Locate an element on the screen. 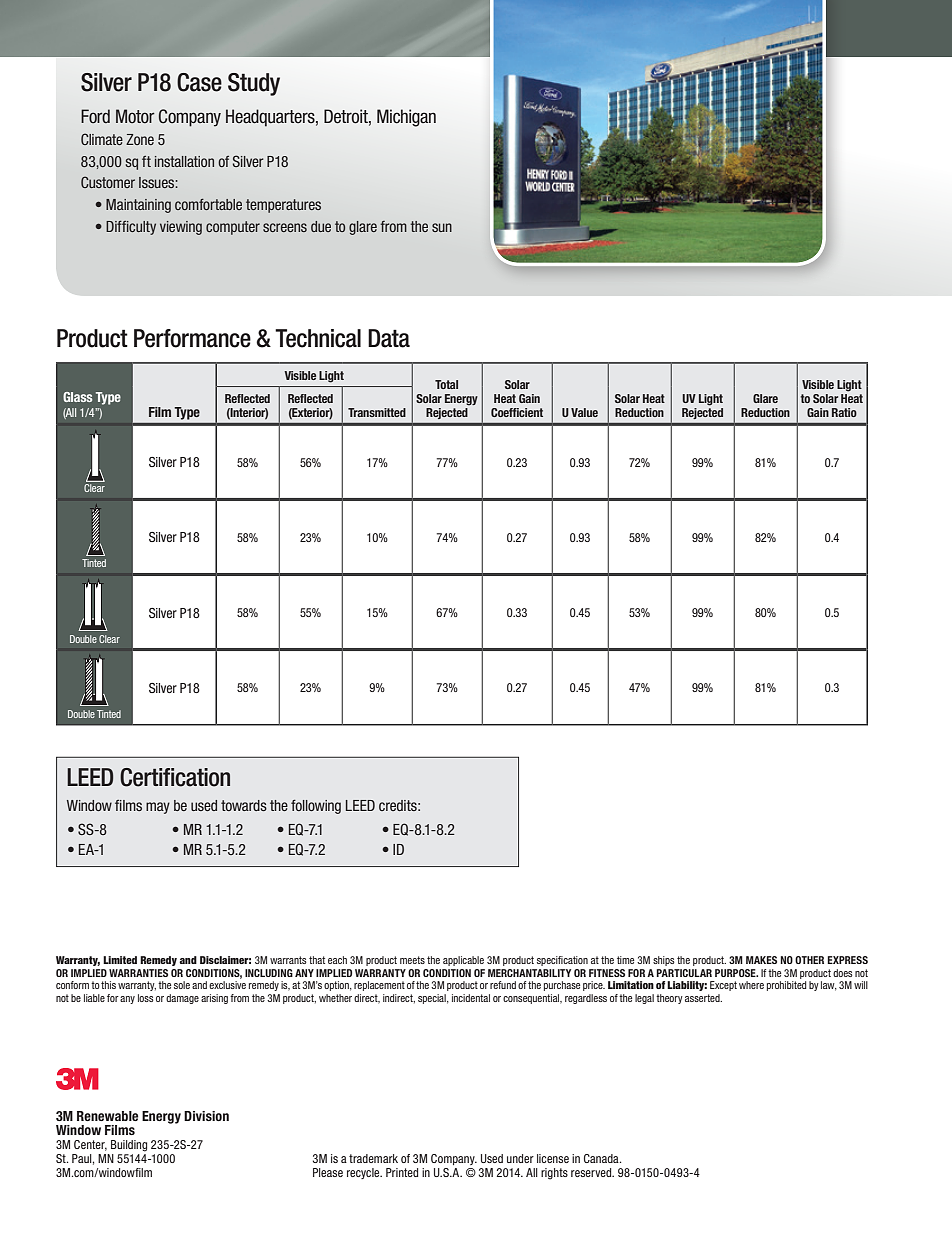  sun is located at coordinates (442, 227).
